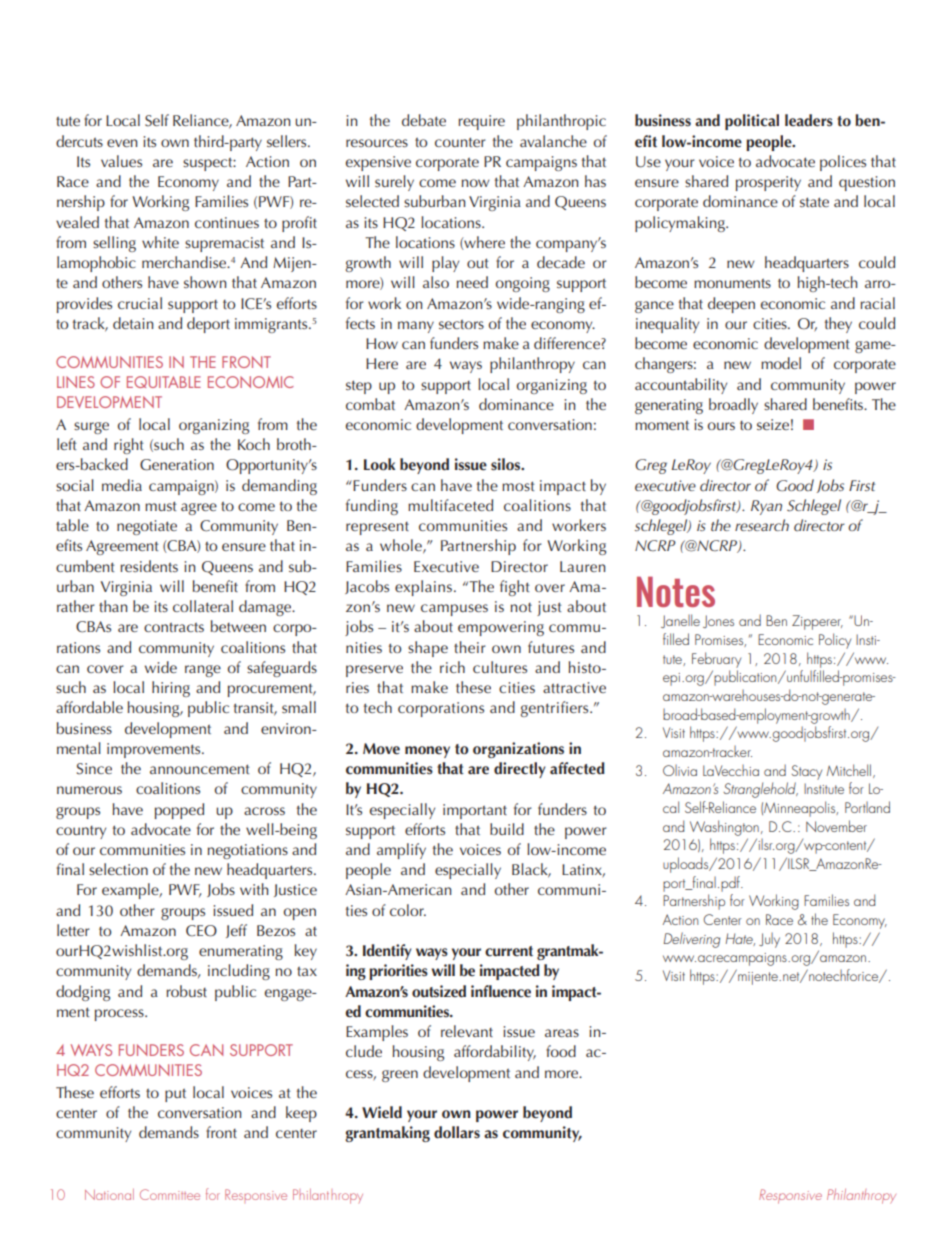  What do you see at coordinates (769, 940) in the document?
I see `July` at bounding box center [769, 940].
